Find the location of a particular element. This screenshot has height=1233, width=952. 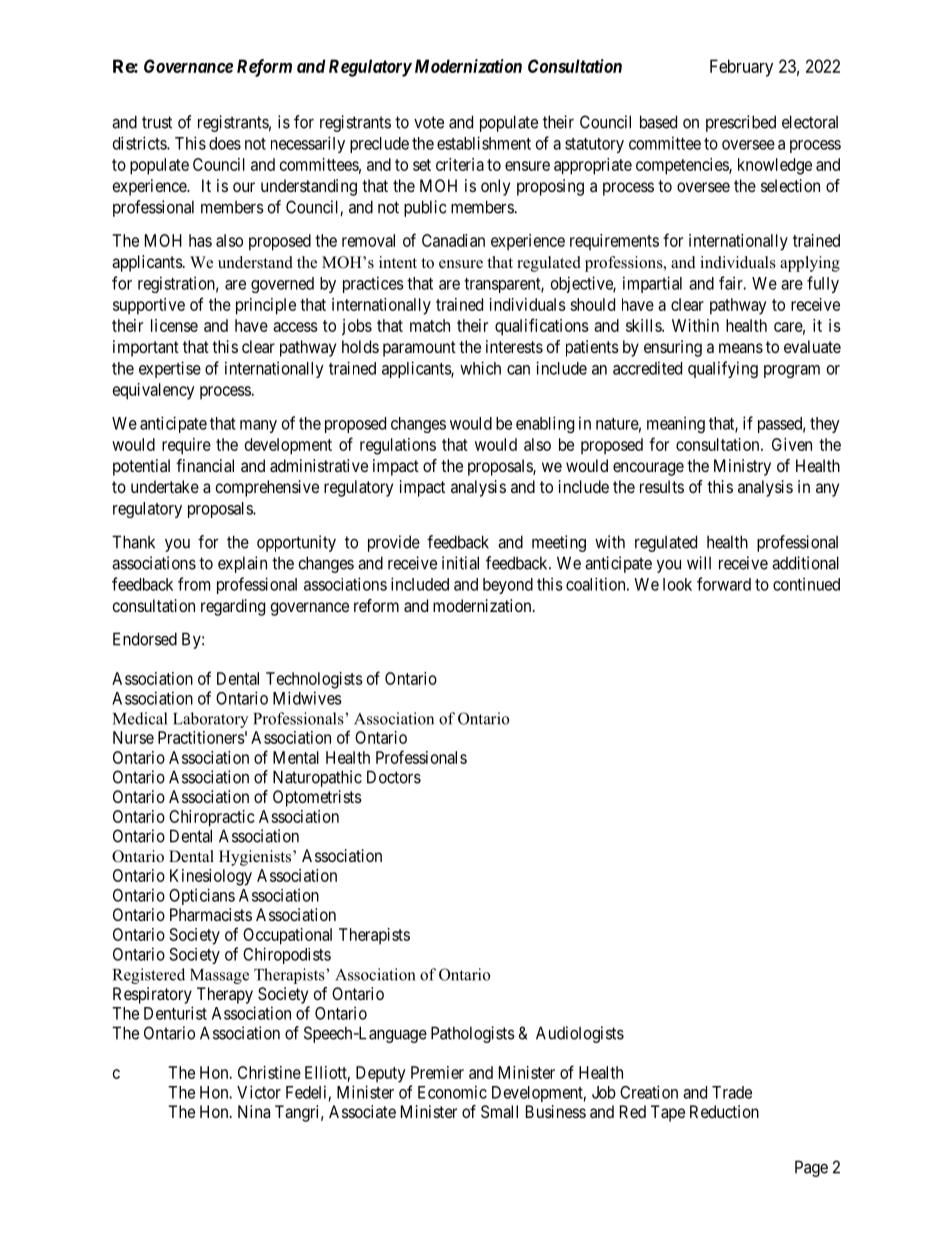

Small is located at coordinates (499, 1111).
